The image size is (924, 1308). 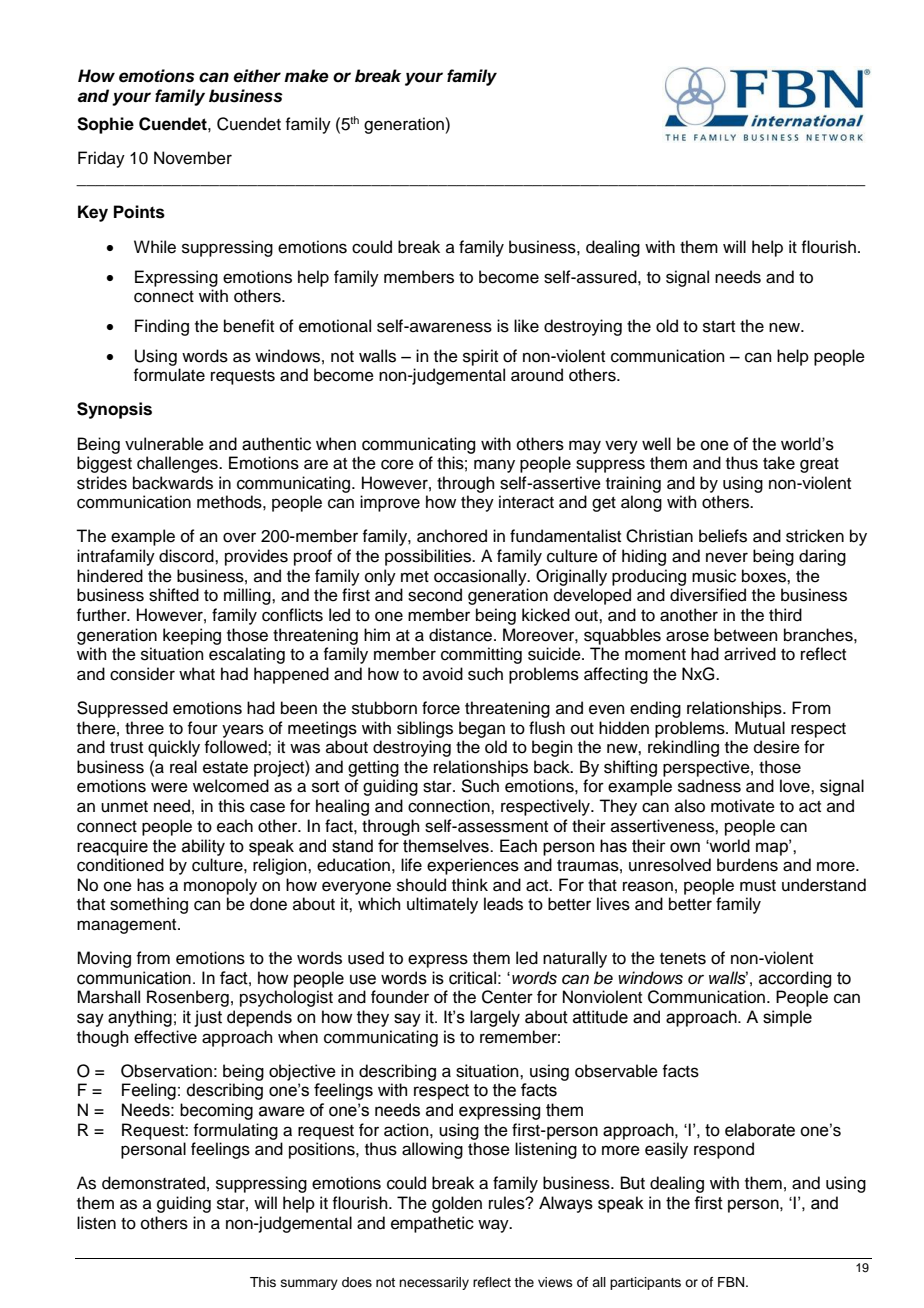 I want to click on Finding, so click(x=162, y=327).
